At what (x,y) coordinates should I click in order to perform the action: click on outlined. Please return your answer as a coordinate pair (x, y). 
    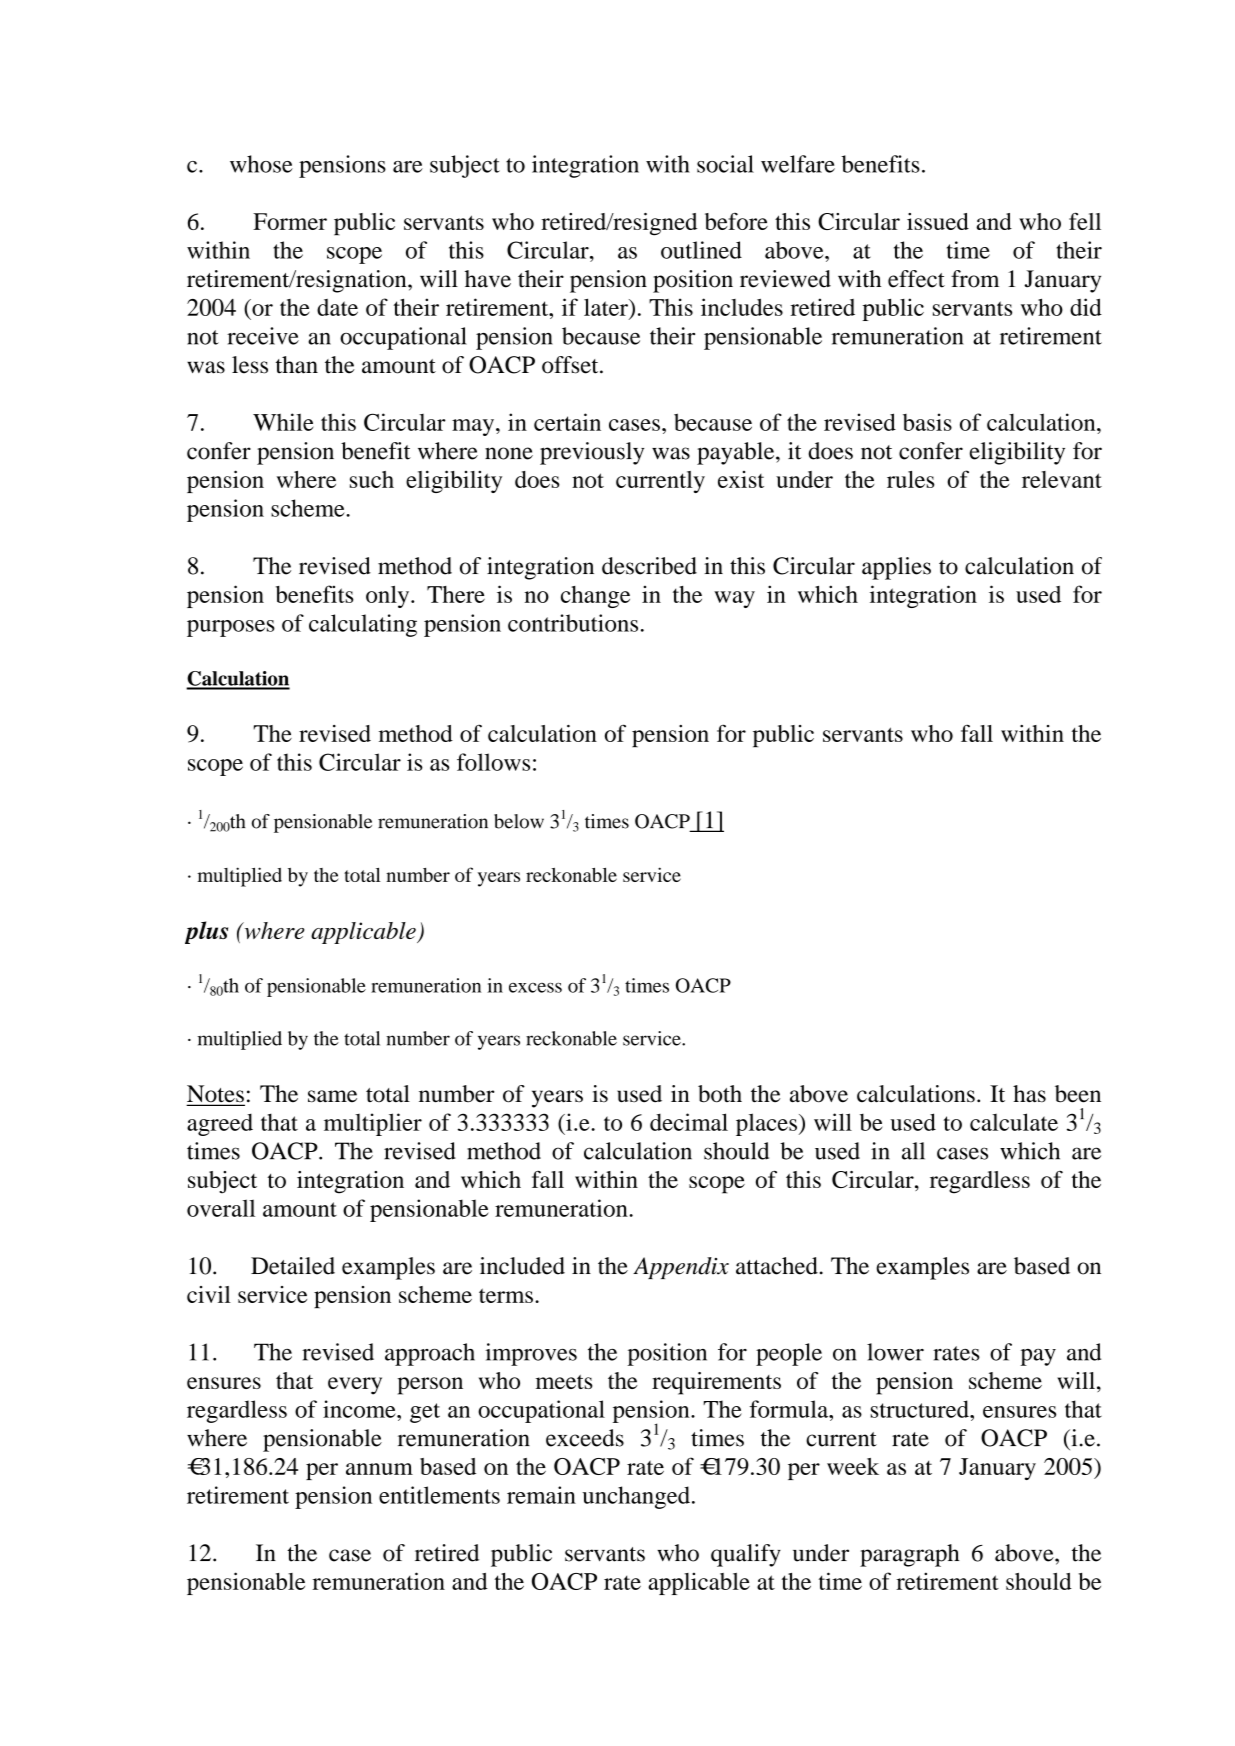
    Looking at the image, I should click on (701, 250).
